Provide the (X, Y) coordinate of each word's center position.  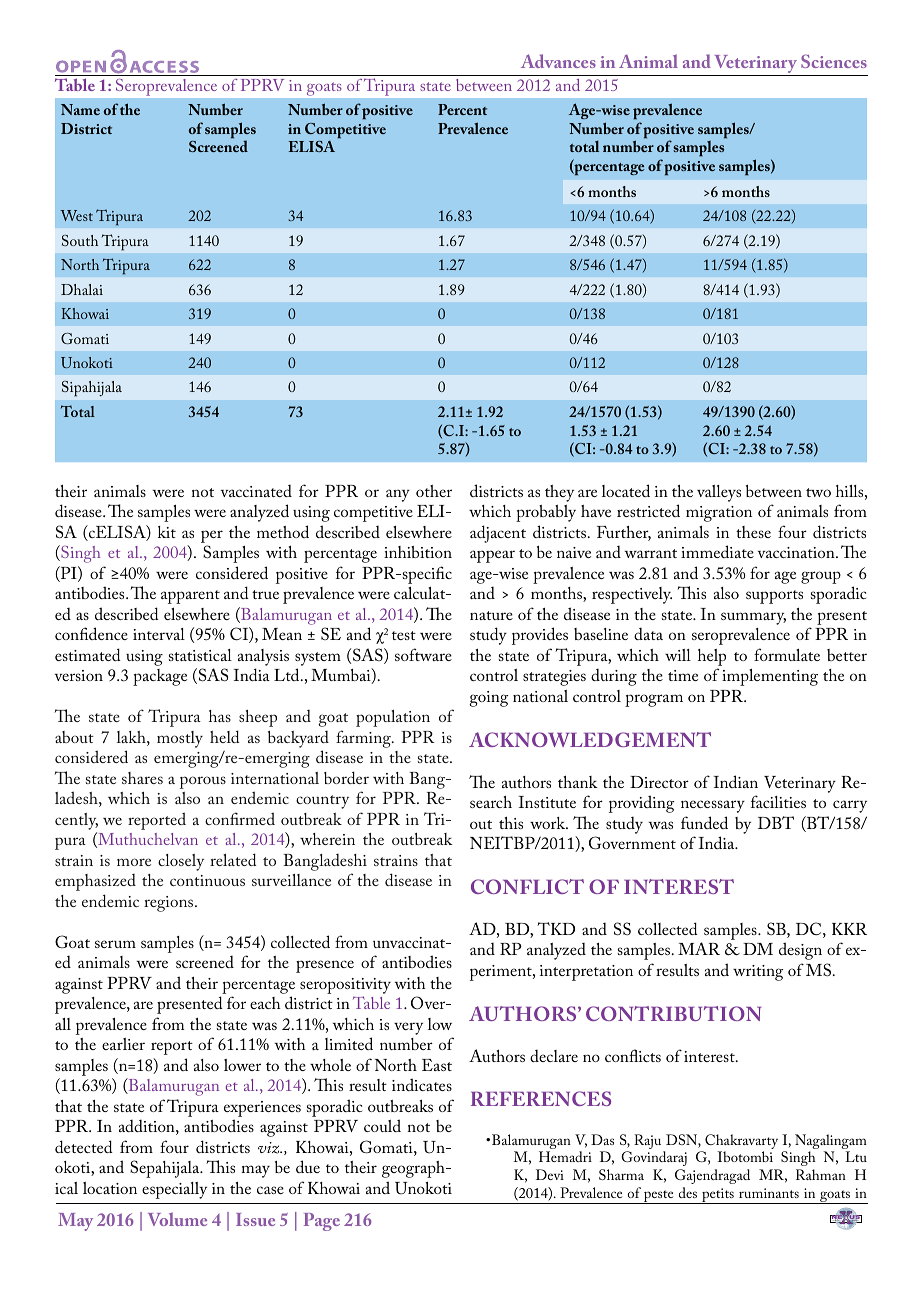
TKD (556, 928)
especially (174, 1190)
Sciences (834, 61)
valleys (719, 493)
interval (159, 634)
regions (170, 904)
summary (753, 618)
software (423, 654)
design (800, 951)
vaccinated (256, 490)
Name (80, 109)
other (434, 491)
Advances (558, 61)
